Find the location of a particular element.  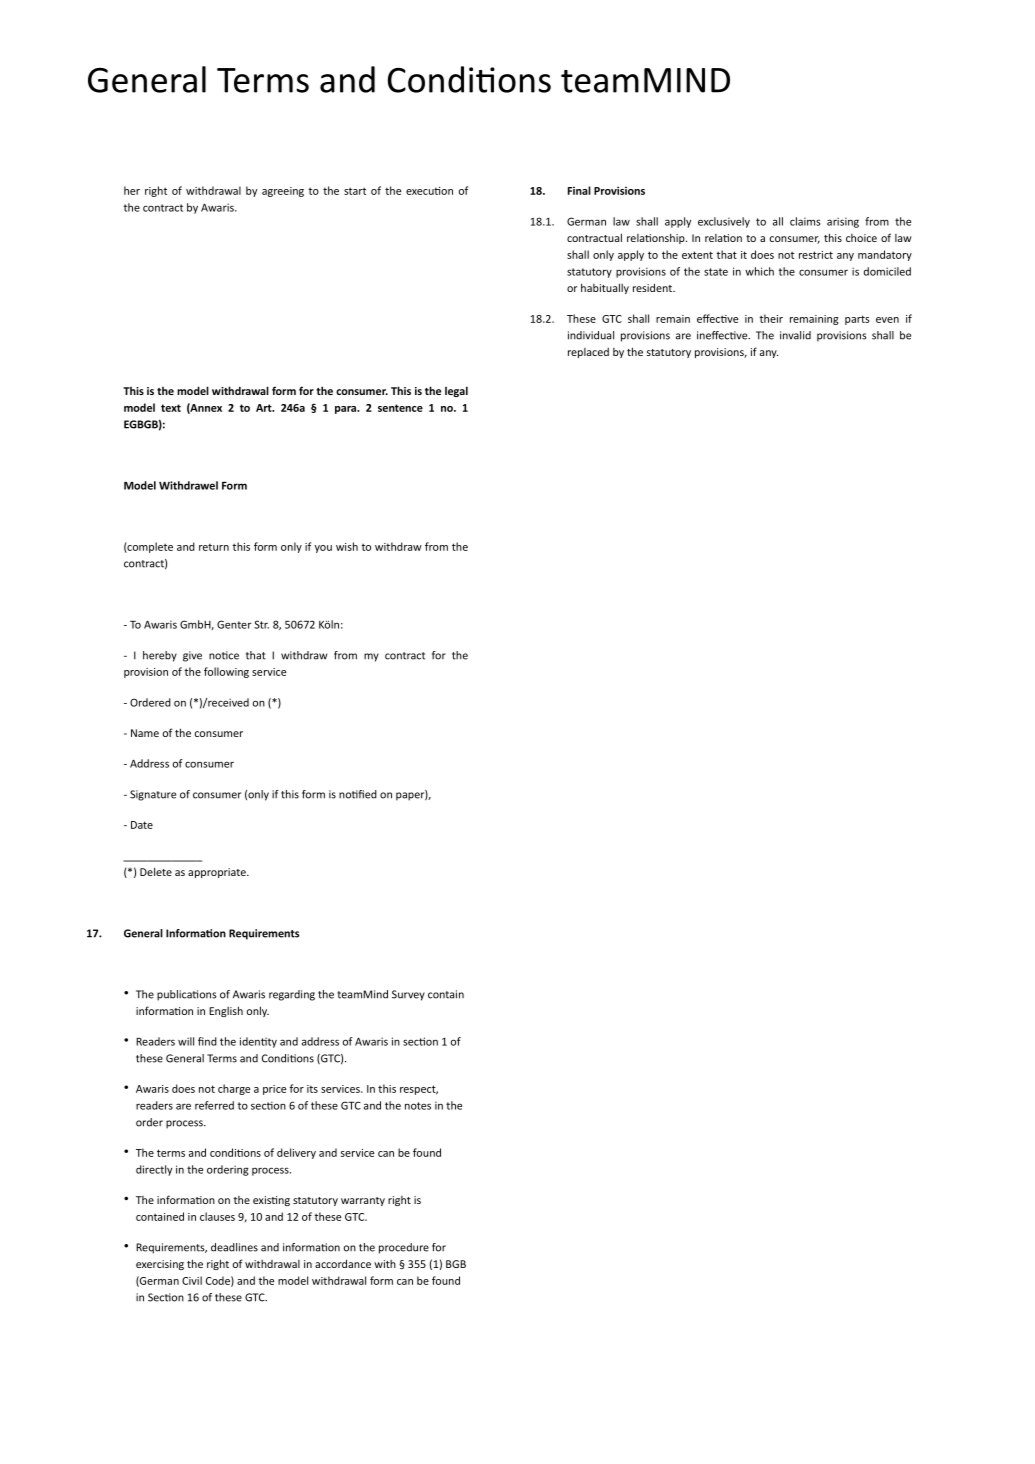

appropriate is located at coordinates (218, 873).
